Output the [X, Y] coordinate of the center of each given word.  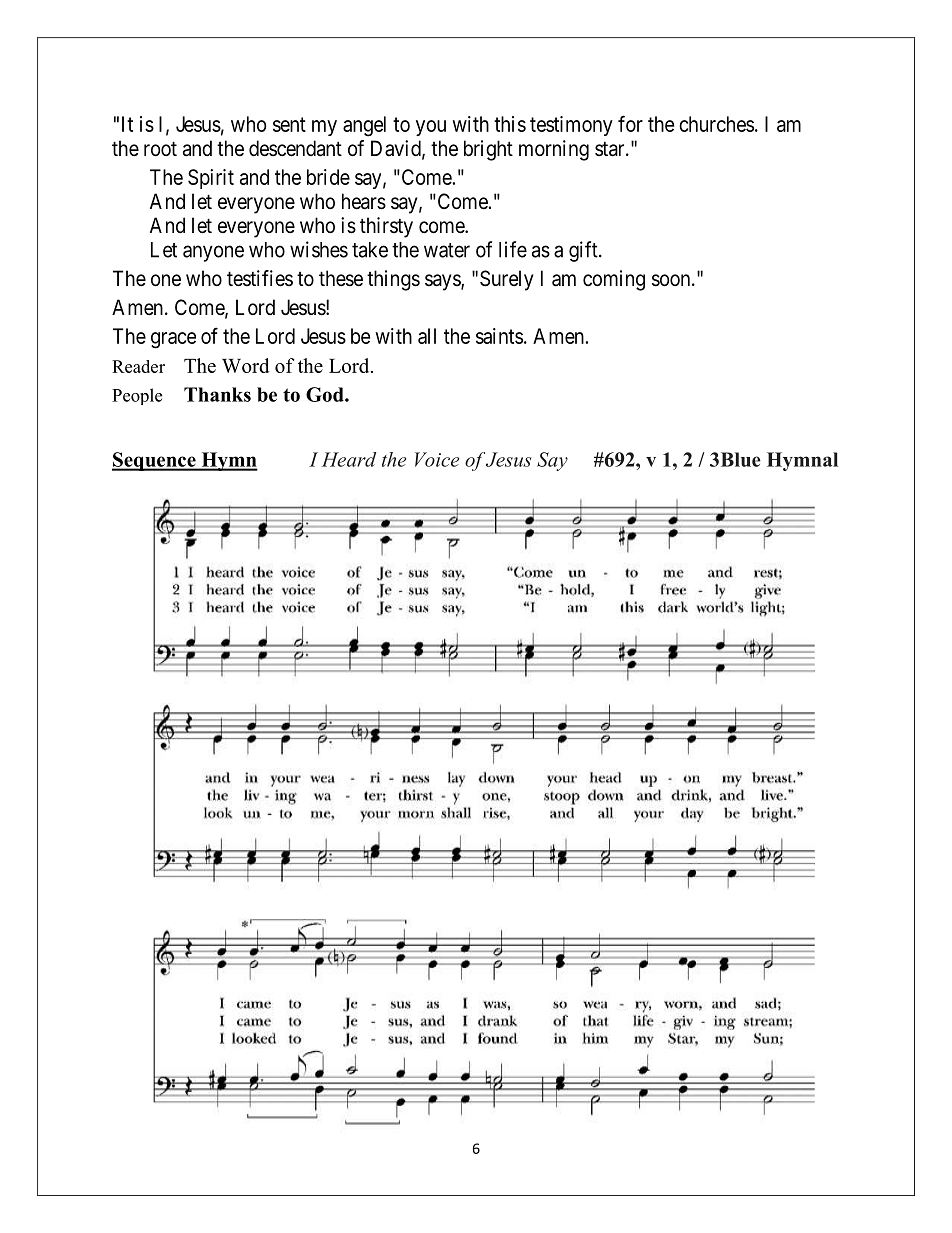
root [160, 149]
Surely [507, 280]
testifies [260, 278]
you [431, 128]
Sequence [155, 461]
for [630, 123]
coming [614, 280]
